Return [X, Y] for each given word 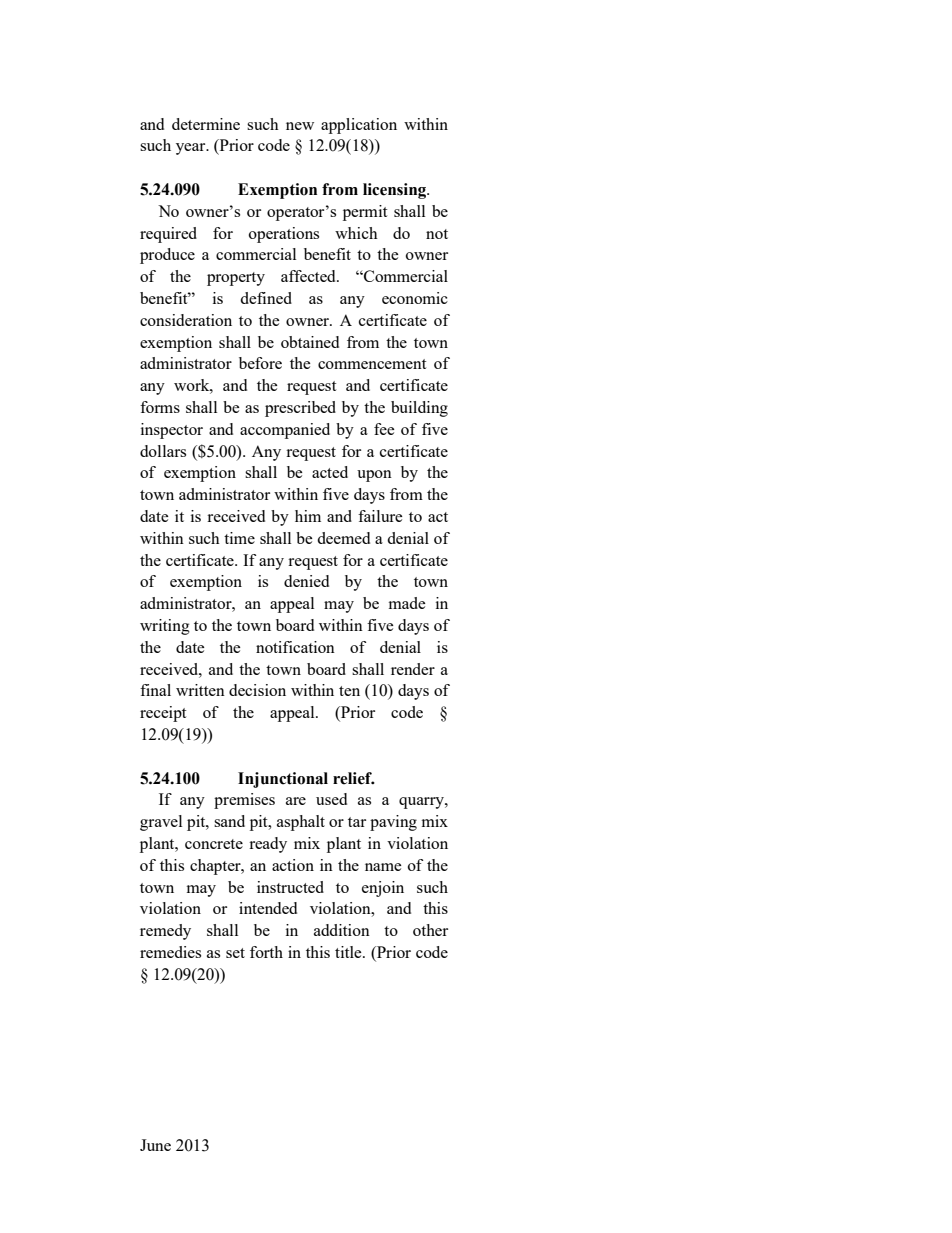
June [155, 1145]
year [192, 149]
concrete [214, 844]
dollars [163, 451]
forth [266, 952]
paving [393, 823]
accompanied [285, 431]
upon [374, 476]
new [300, 126]
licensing [396, 191]
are [296, 801]
